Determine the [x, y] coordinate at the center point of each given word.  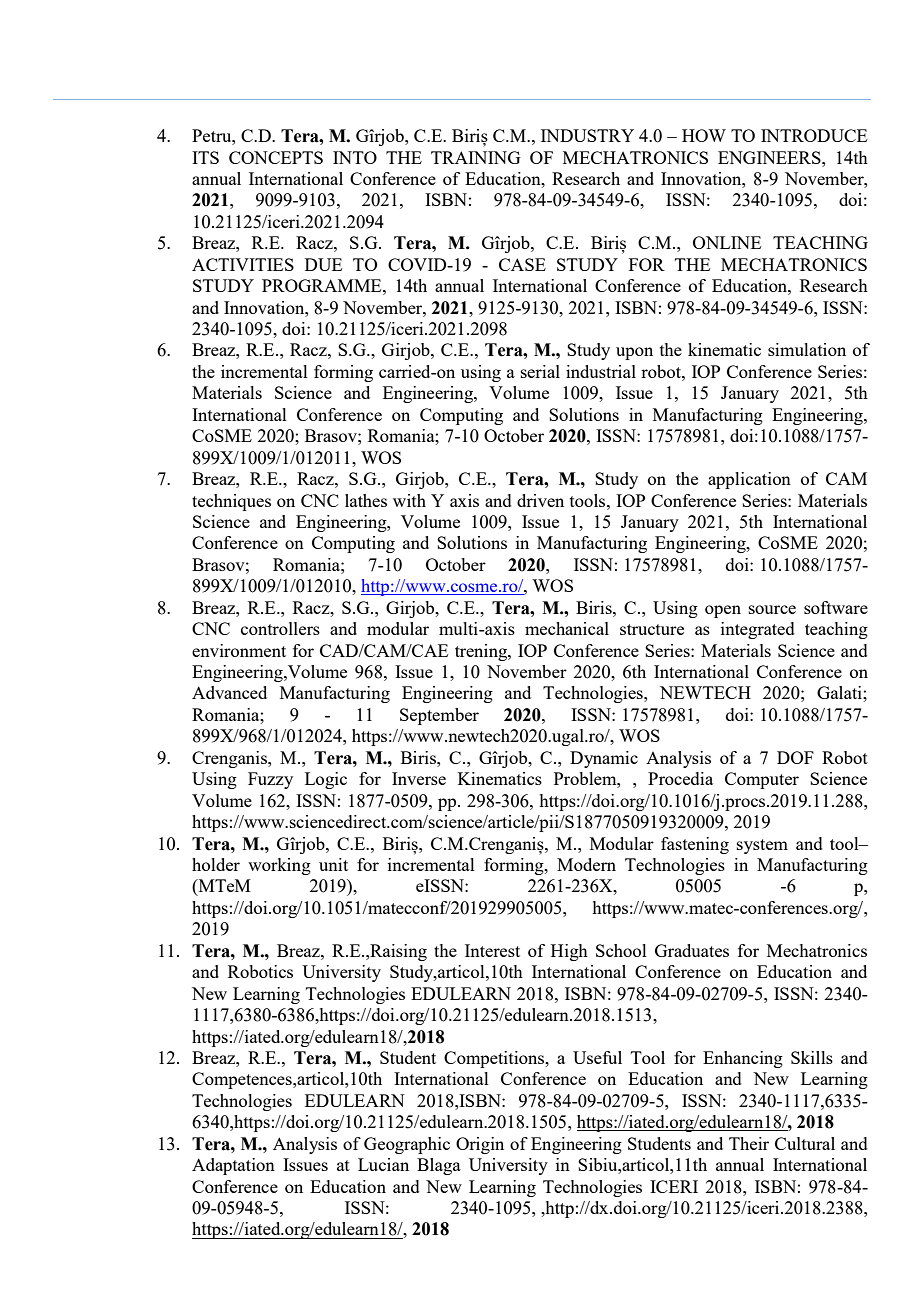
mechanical [567, 628]
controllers [280, 628]
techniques [231, 502]
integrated [758, 630]
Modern [586, 864]
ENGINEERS [770, 157]
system [762, 846]
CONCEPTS [276, 157]
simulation [807, 349]
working [279, 866]
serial [540, 371]
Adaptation [233, 1166]
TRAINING [476, 157]
